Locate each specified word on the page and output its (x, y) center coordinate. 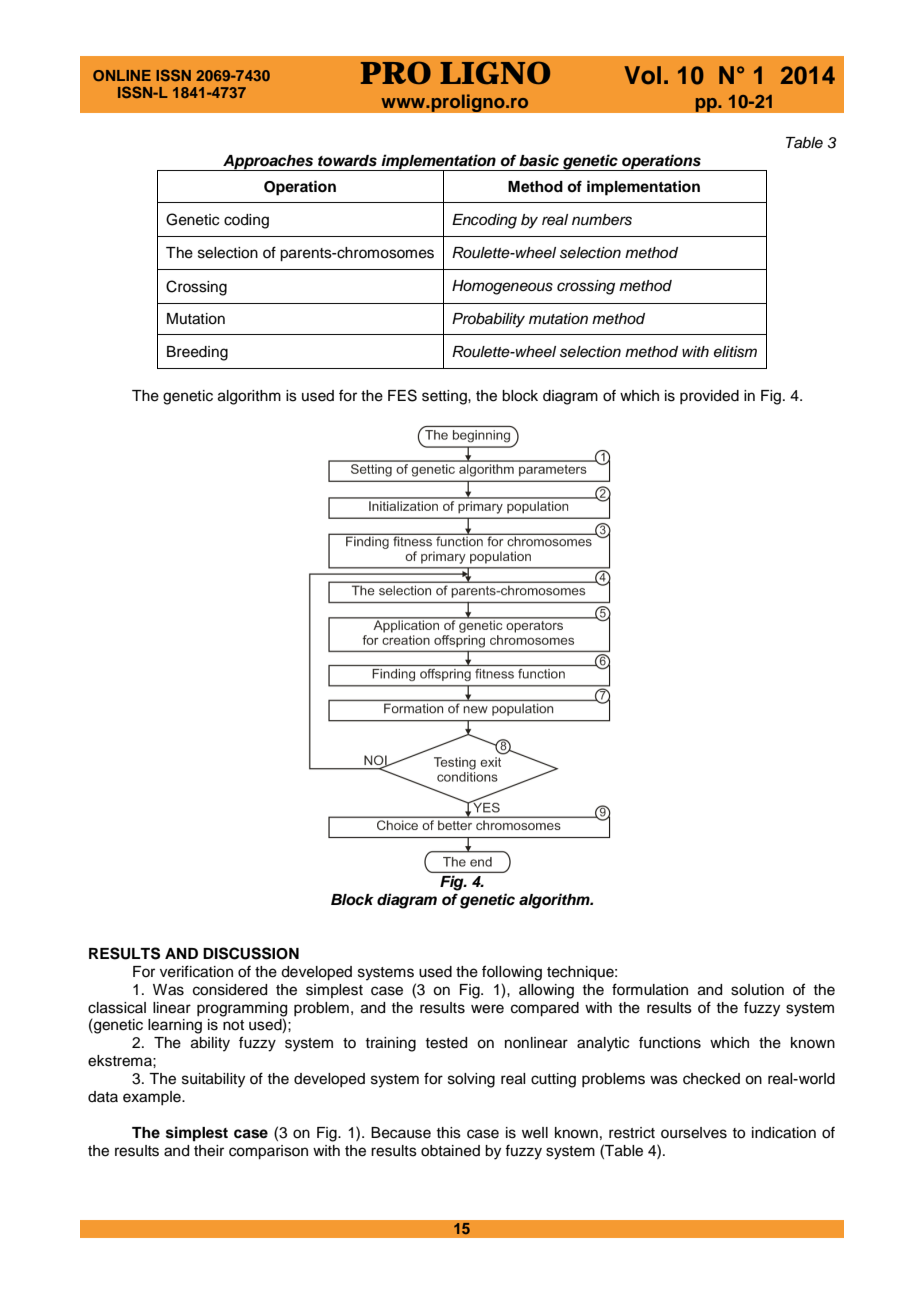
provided (709, 397)
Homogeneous (502, 287)
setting (445, 397)
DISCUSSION (251, 953)
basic (539, 160)
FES (402, 395)
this (448, 1133)
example (153, 1098)
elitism (735, 352)
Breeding (197, 353)
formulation (650, 989)
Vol (642, 75)
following (512, 973)
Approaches (268, 163)
